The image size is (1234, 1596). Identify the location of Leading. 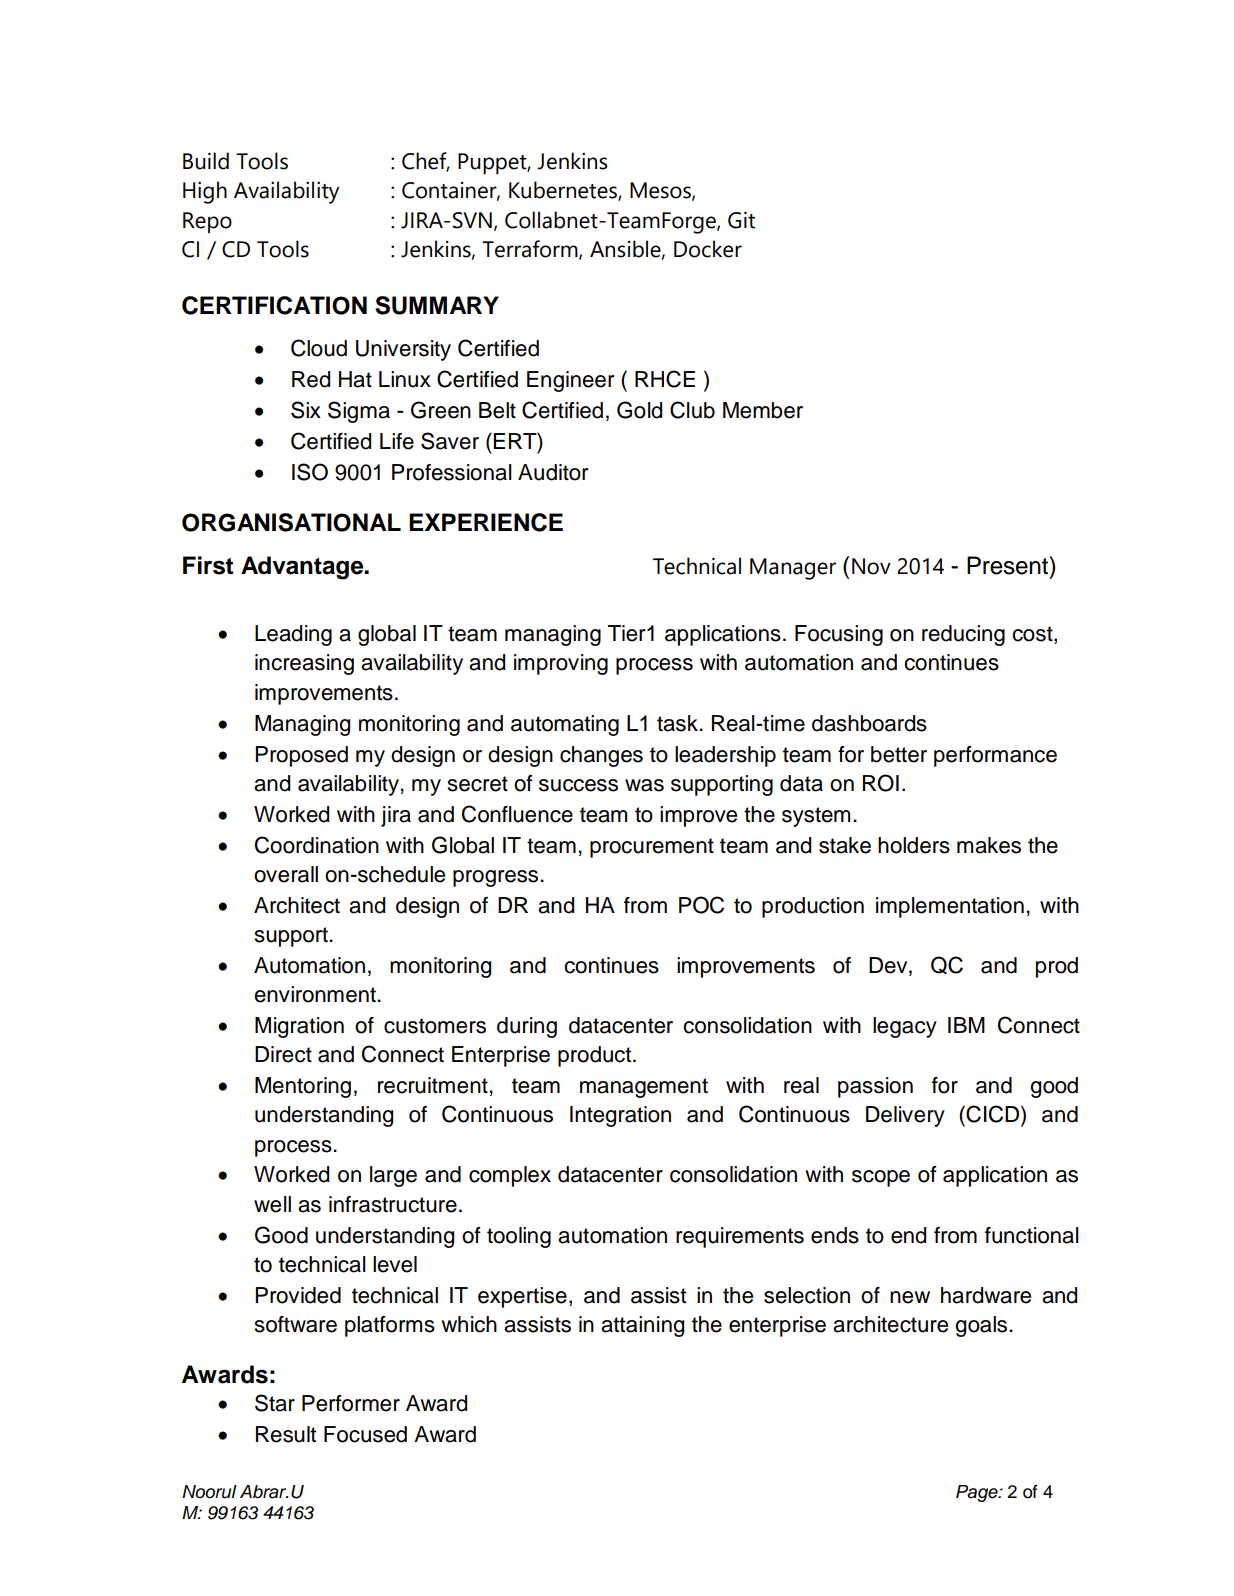
(293, 635).
